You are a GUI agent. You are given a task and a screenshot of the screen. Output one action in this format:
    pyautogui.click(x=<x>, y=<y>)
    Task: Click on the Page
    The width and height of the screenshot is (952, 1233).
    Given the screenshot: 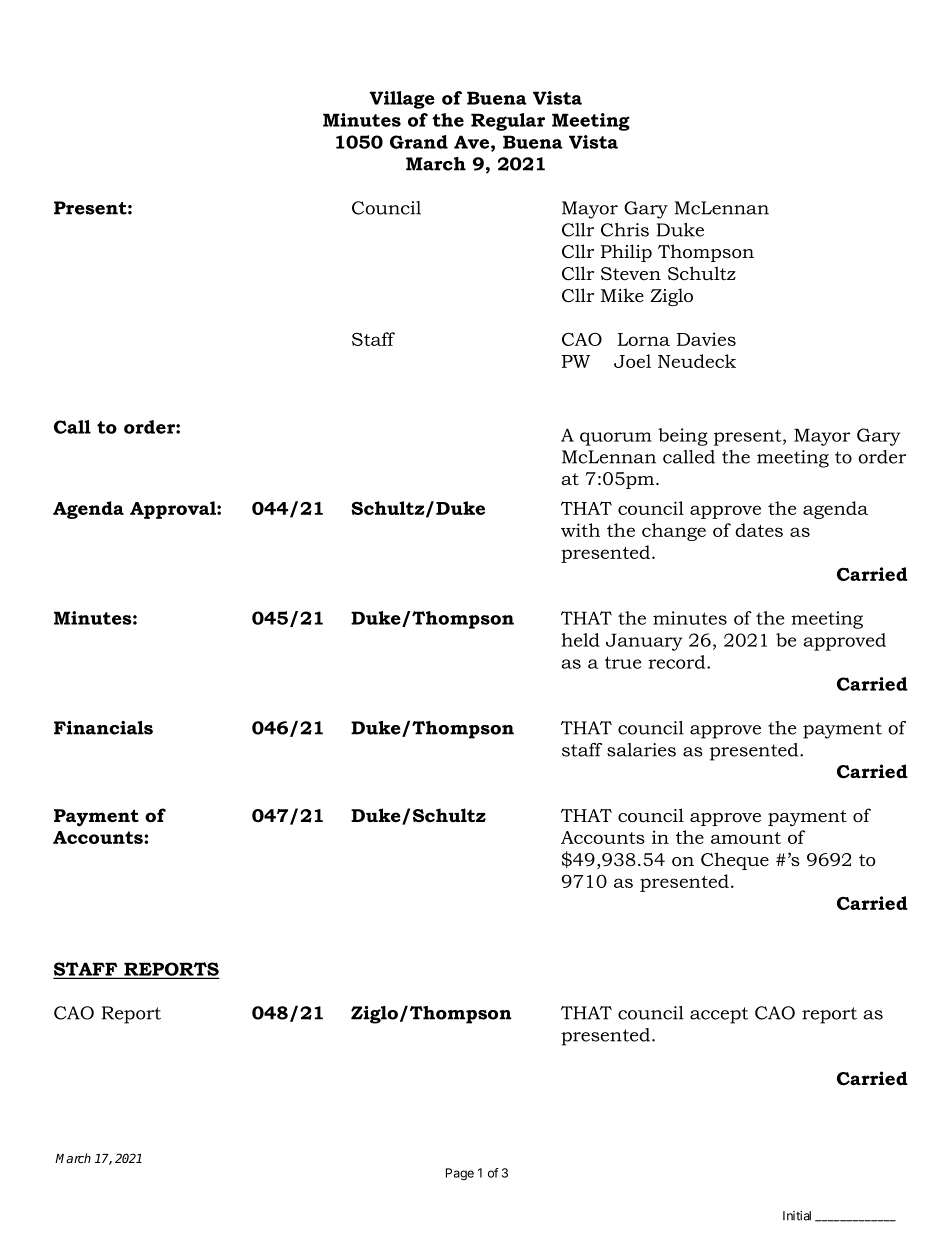 What is the action you would take?
    pyautogui.click(x=460, y=1174)
